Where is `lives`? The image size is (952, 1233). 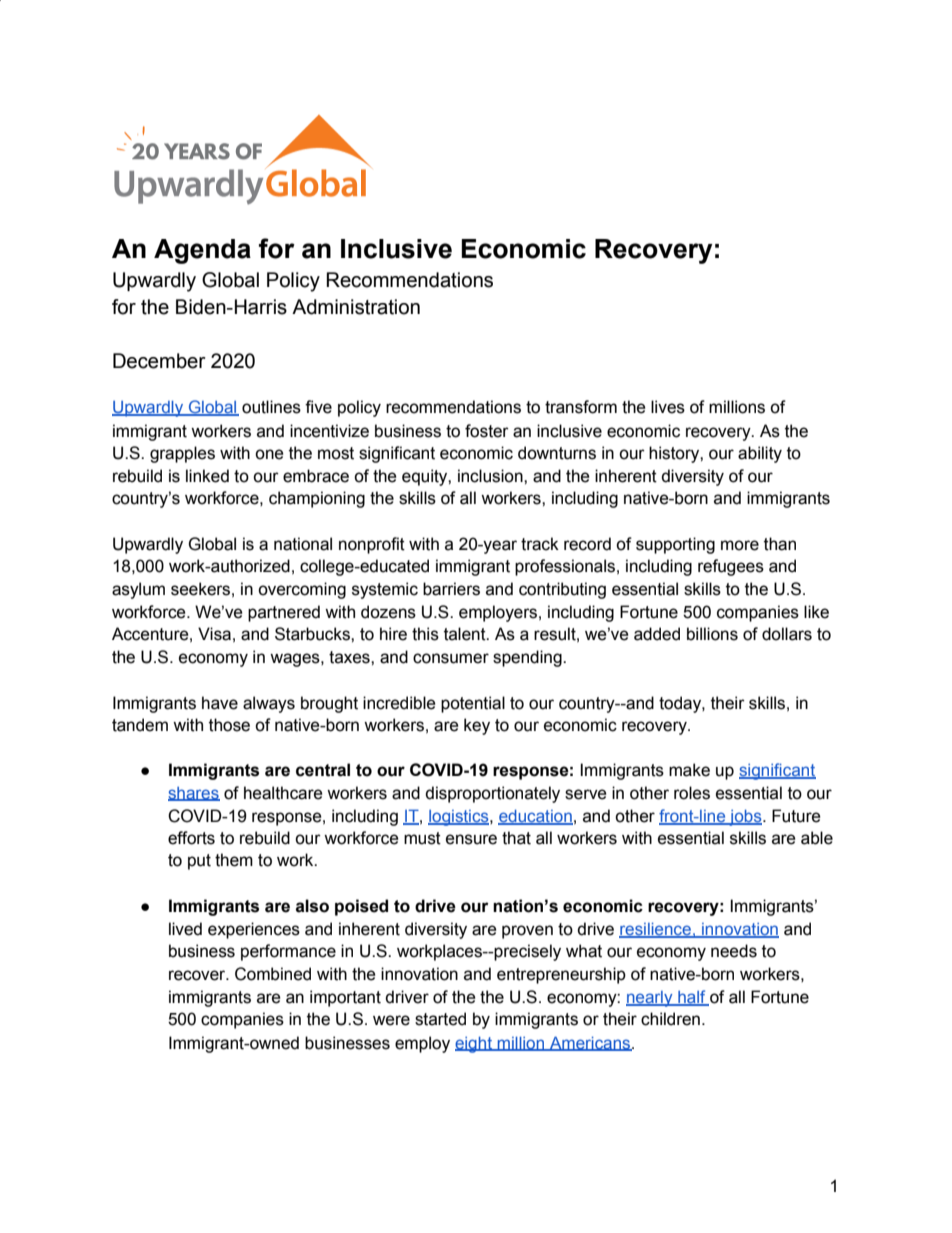
lives is located at coordinates (668, 407).
